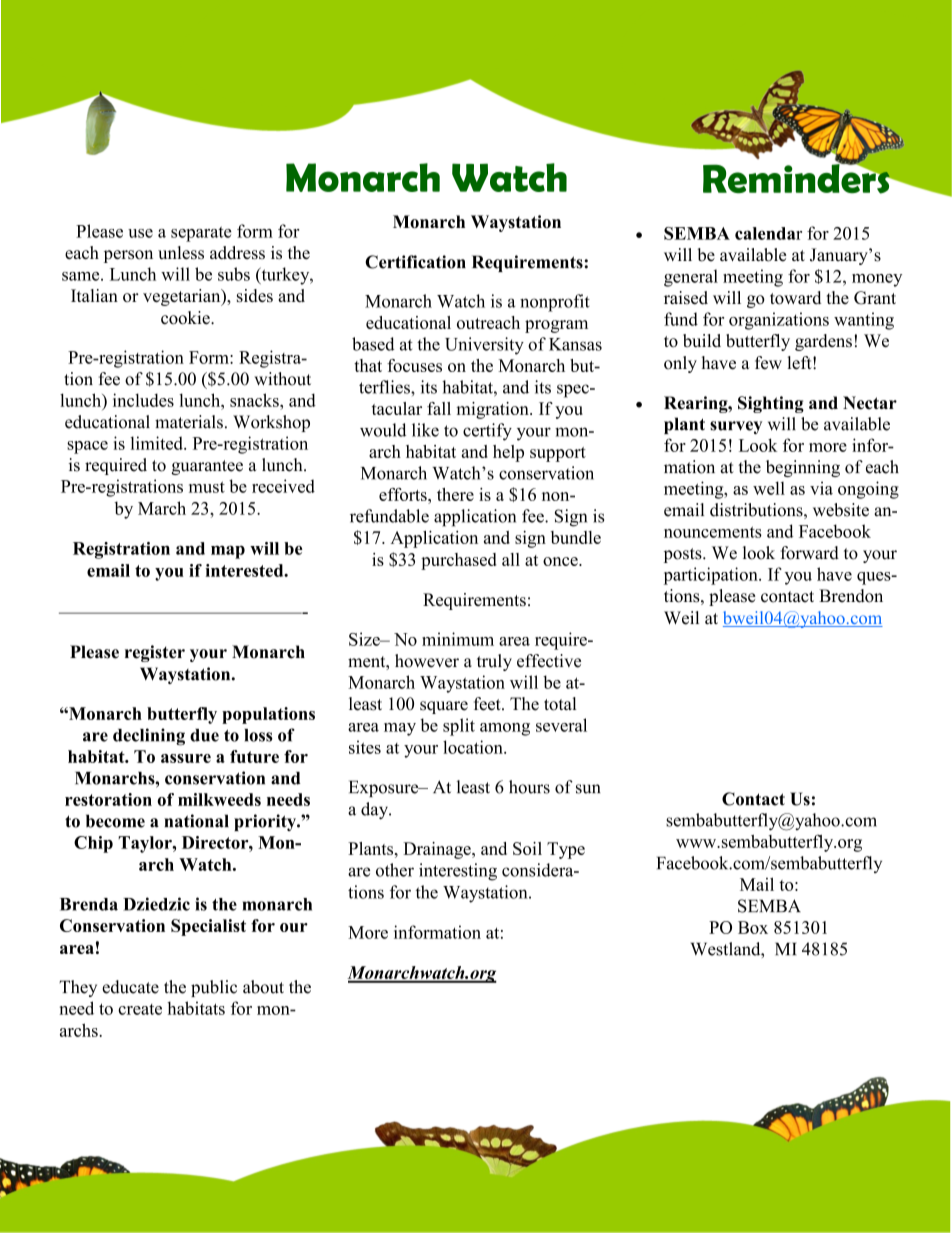 The image size is (952, 1233). I want to click on minimum, so click(458, 639).
